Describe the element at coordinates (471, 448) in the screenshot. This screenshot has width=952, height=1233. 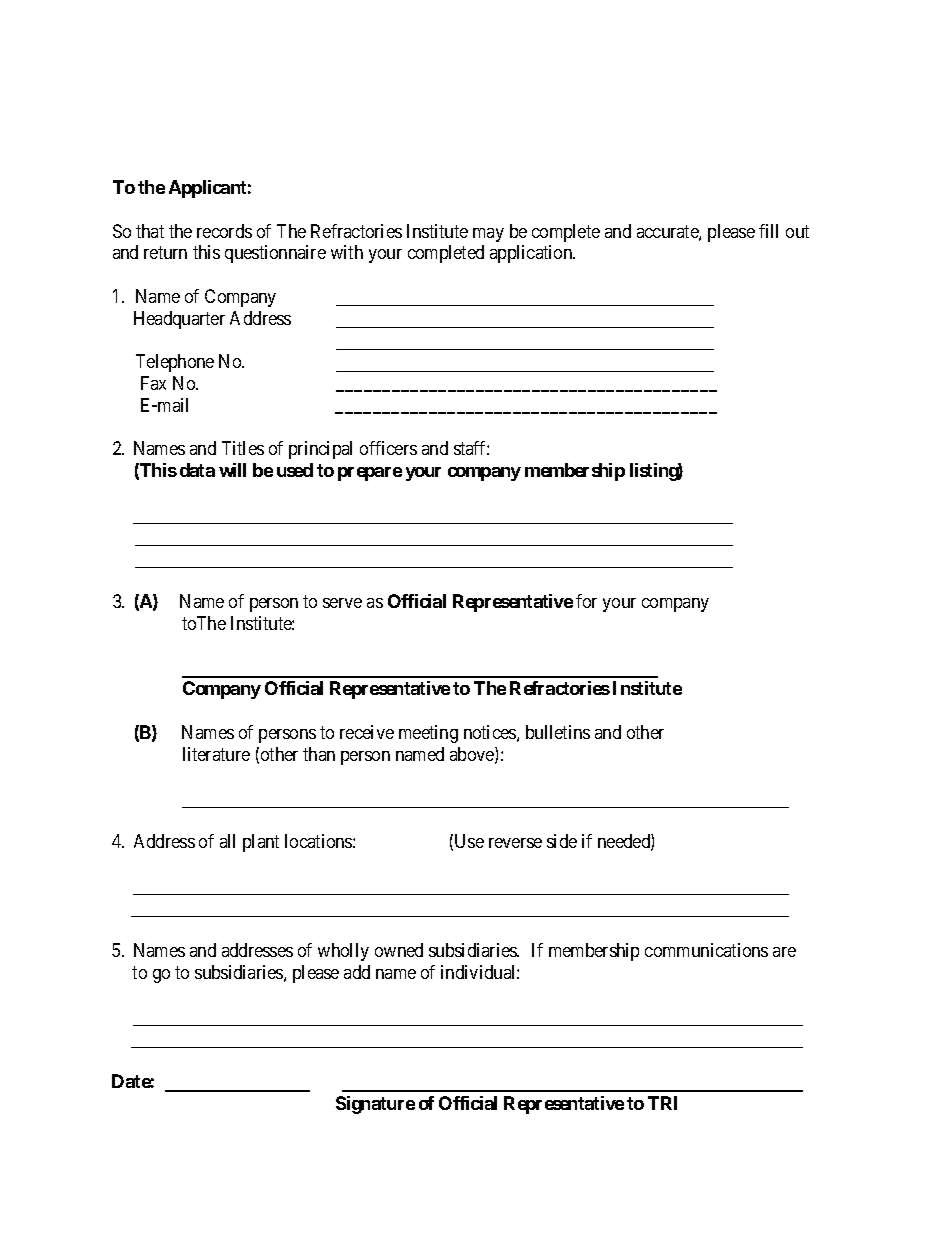
I see `staff` at that location.
